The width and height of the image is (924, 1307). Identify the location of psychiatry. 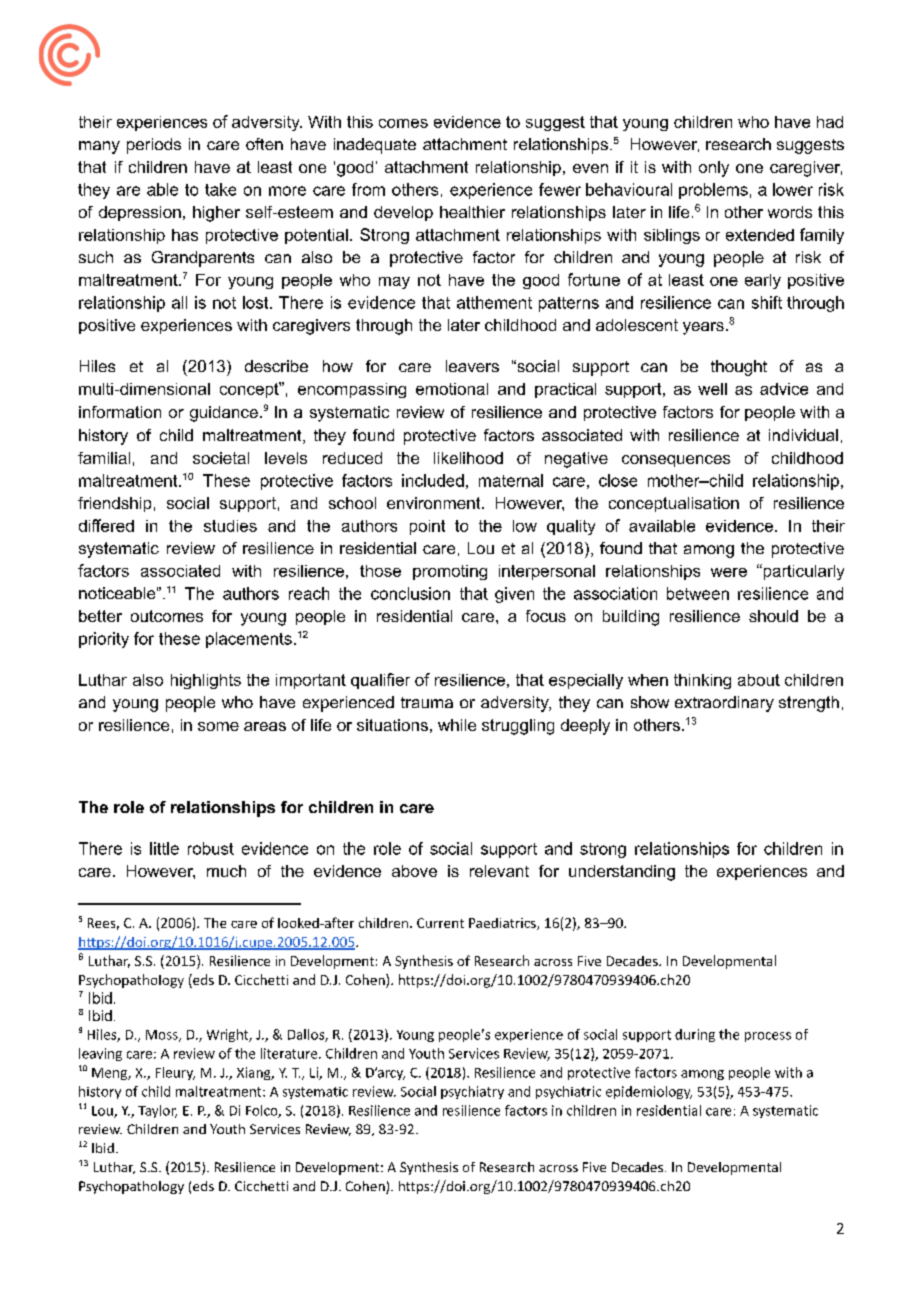
(472, 1092).
